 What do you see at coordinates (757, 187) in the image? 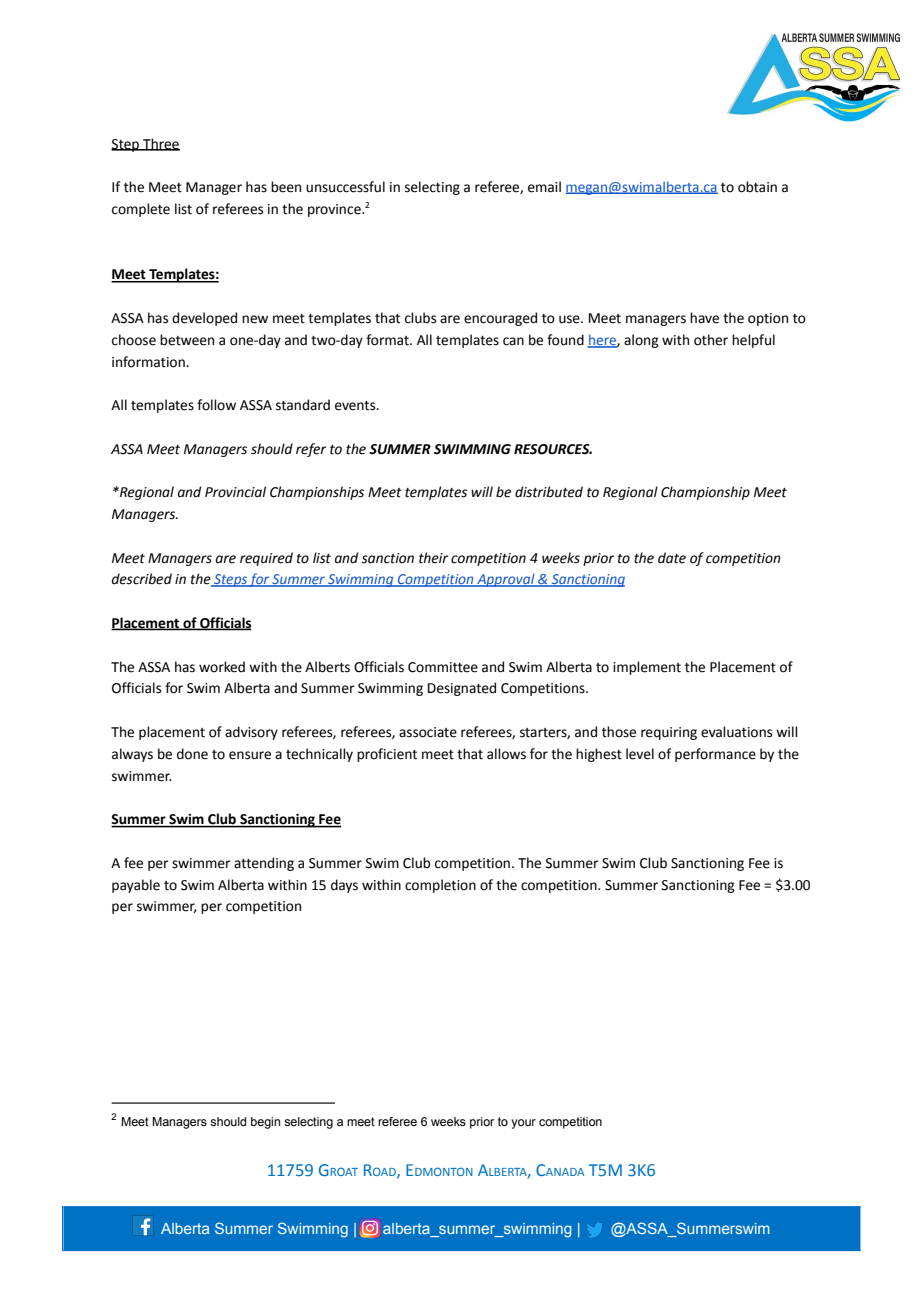
I see `obtain` at bounding box center [757, 187].
